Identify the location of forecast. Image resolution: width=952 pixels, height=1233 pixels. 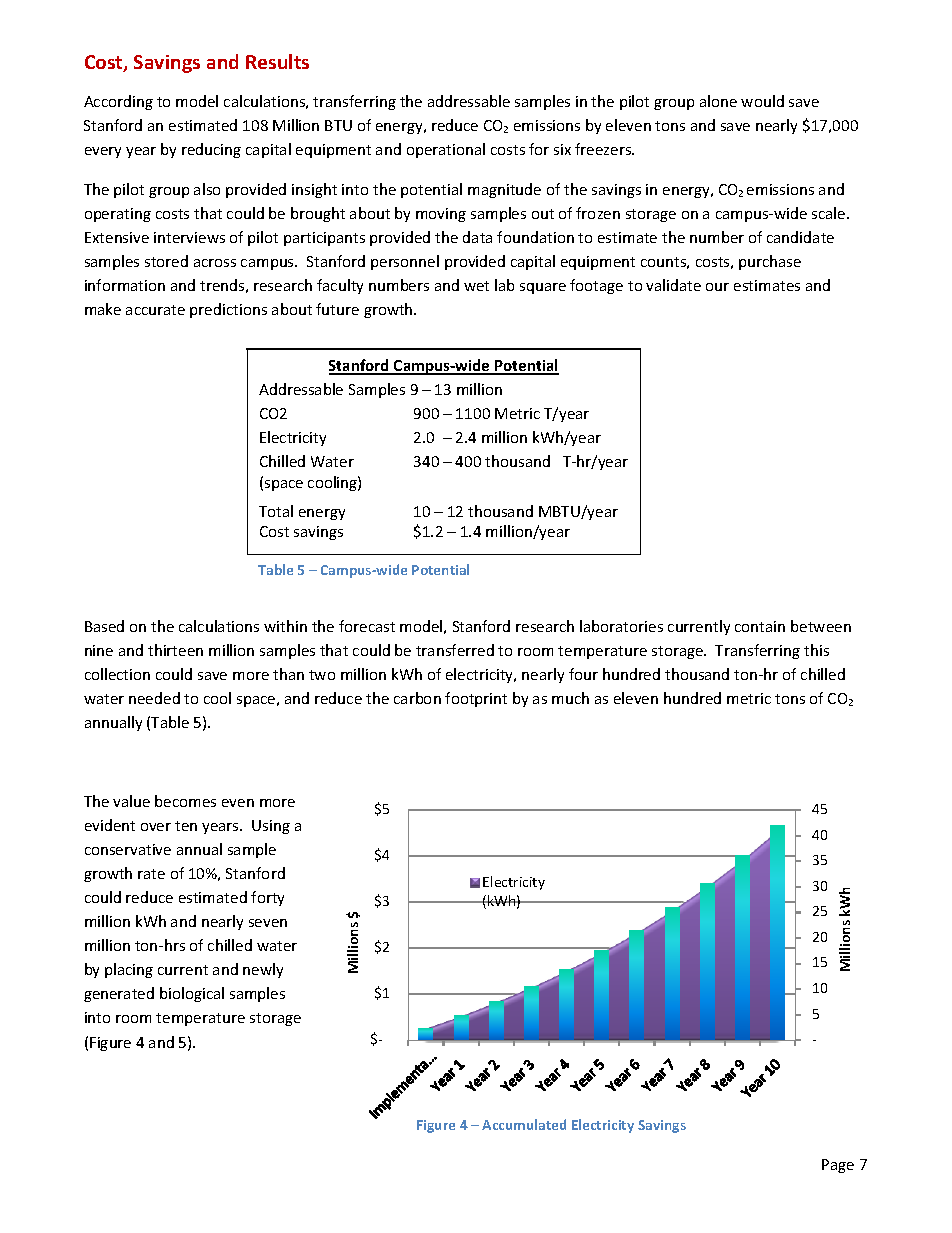
(367, 626).
